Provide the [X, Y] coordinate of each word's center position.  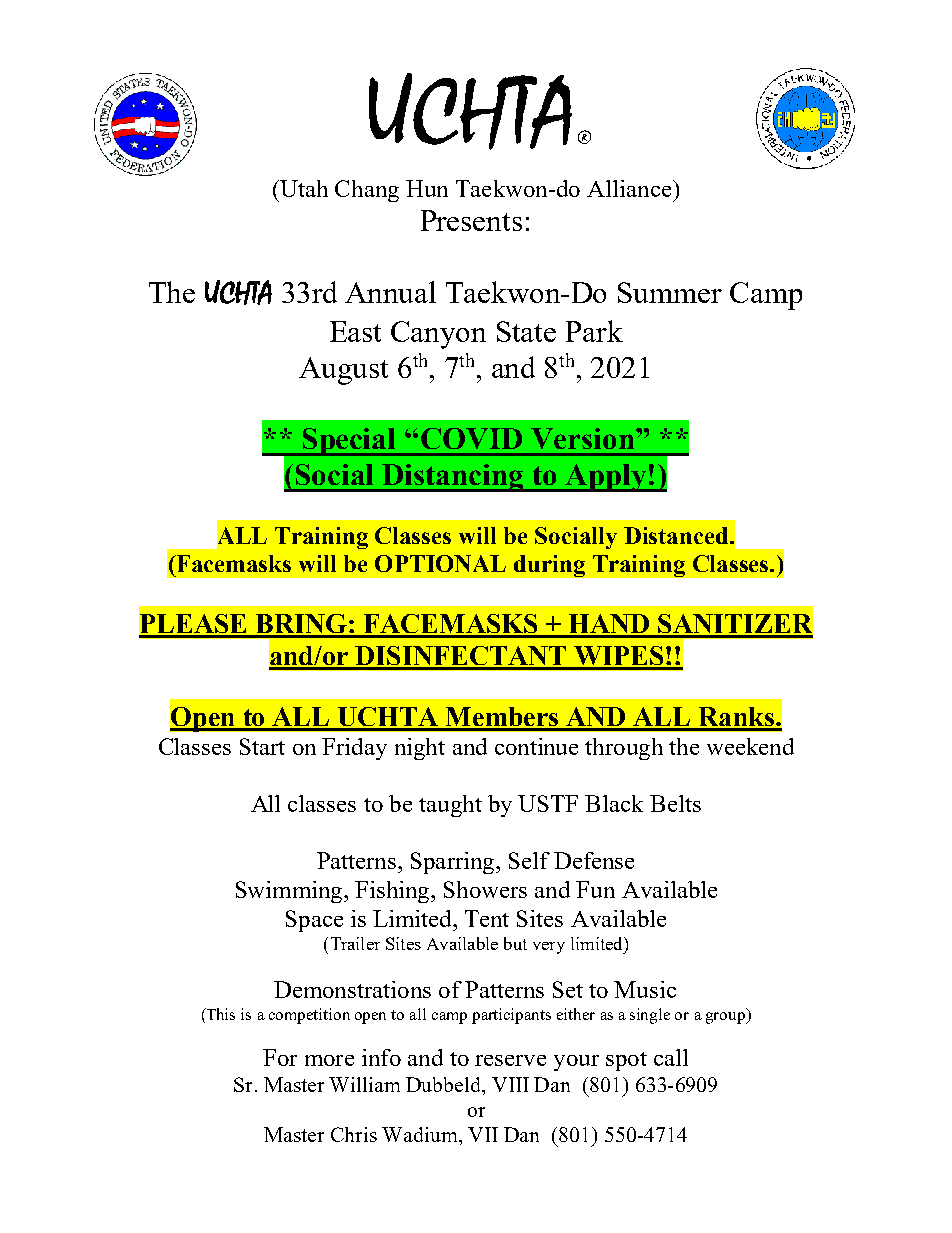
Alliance [629, 188]
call [671, 1057]
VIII [510, 1084]
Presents [471, 220]
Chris [354, 1134]
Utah [303, 188]
